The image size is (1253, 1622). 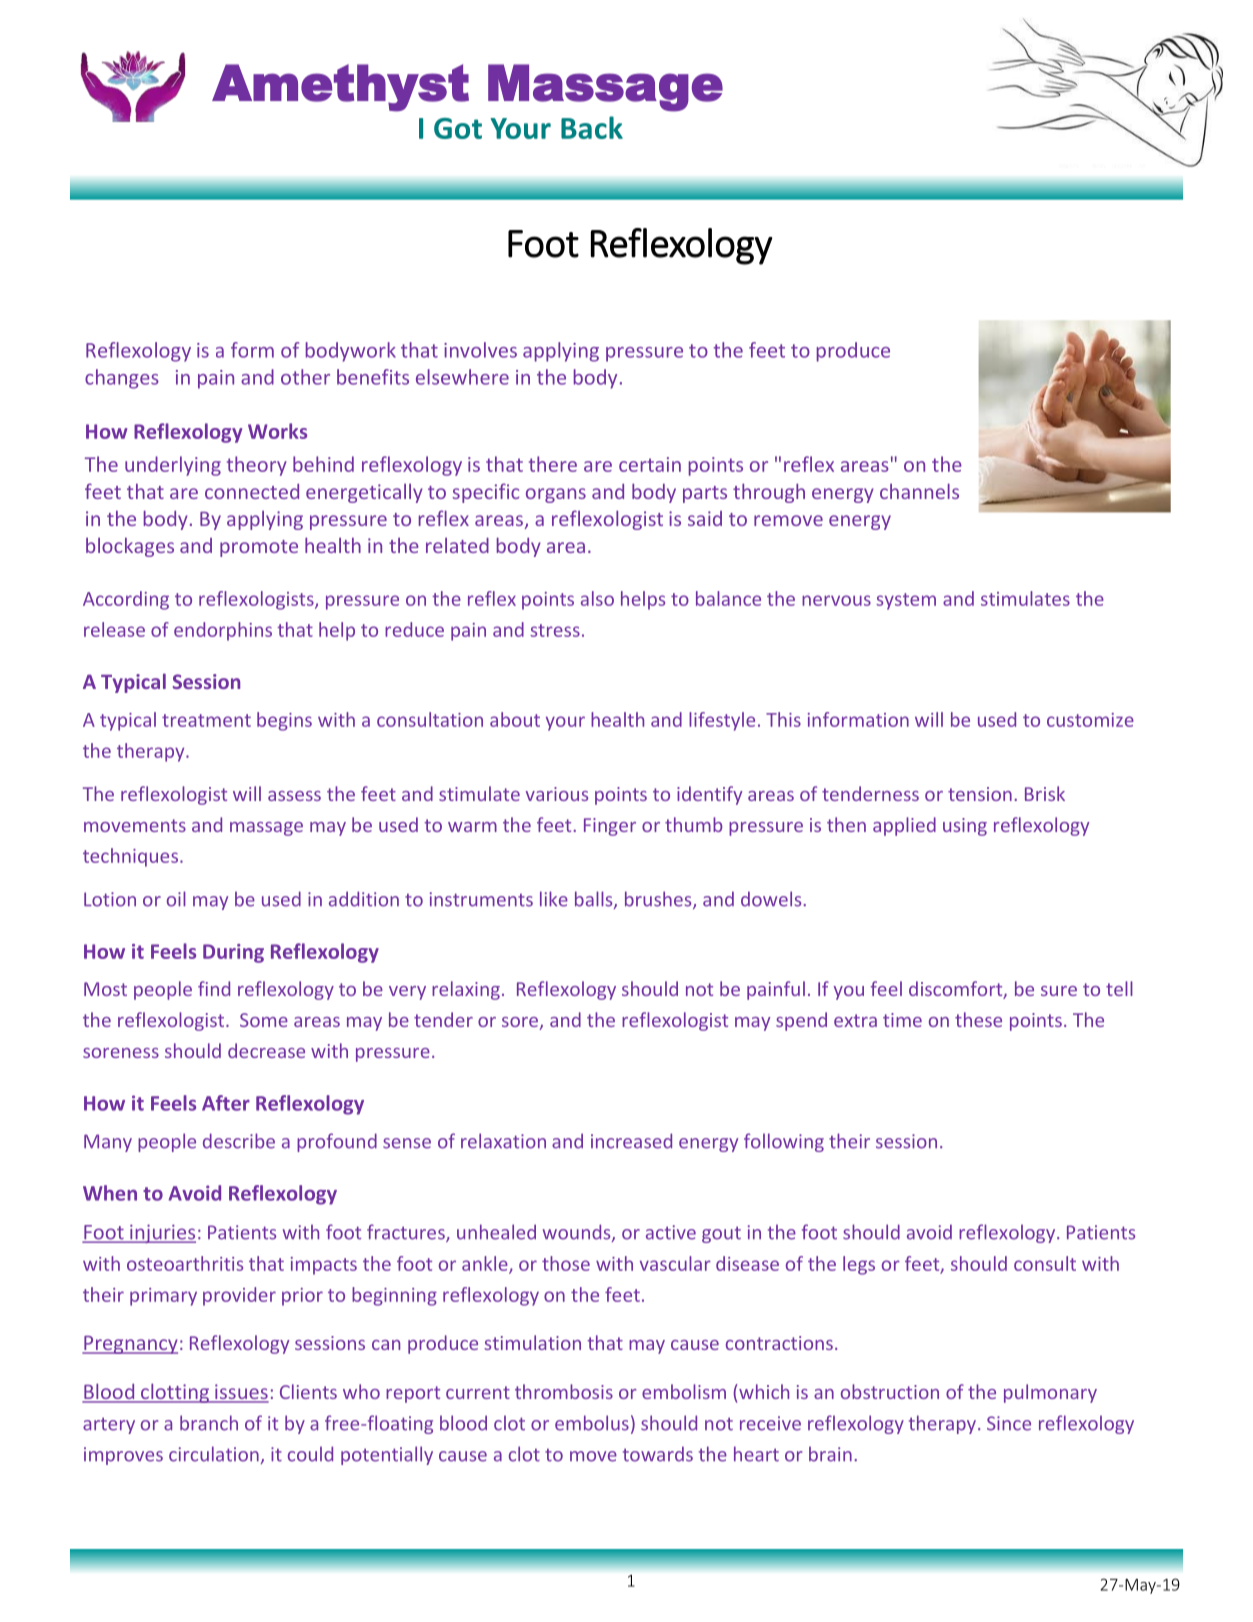 What do you see at coordinates (980, 794) in the screenshot?
I see `tension` at bounding box center [980, 794].
